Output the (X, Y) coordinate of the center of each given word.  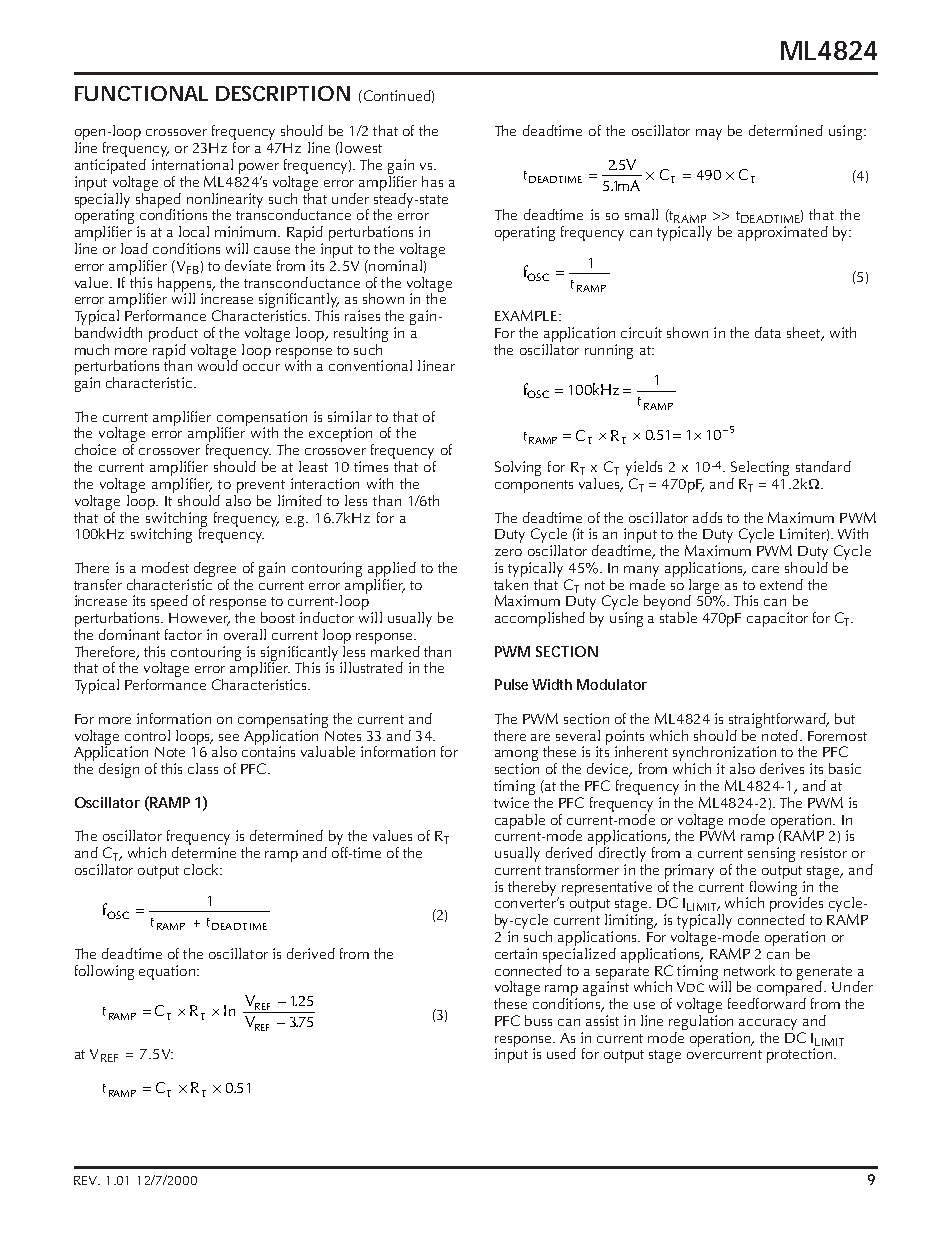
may (709, 134)
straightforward (777, 722)
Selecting (760, 470)
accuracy (768, 1024)
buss (538, 1020)
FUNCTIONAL (141, 93)
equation (168, 972)
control (147, 735)
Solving (518, 468)
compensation (262, 419)
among (516, 757)
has (432, 181)
